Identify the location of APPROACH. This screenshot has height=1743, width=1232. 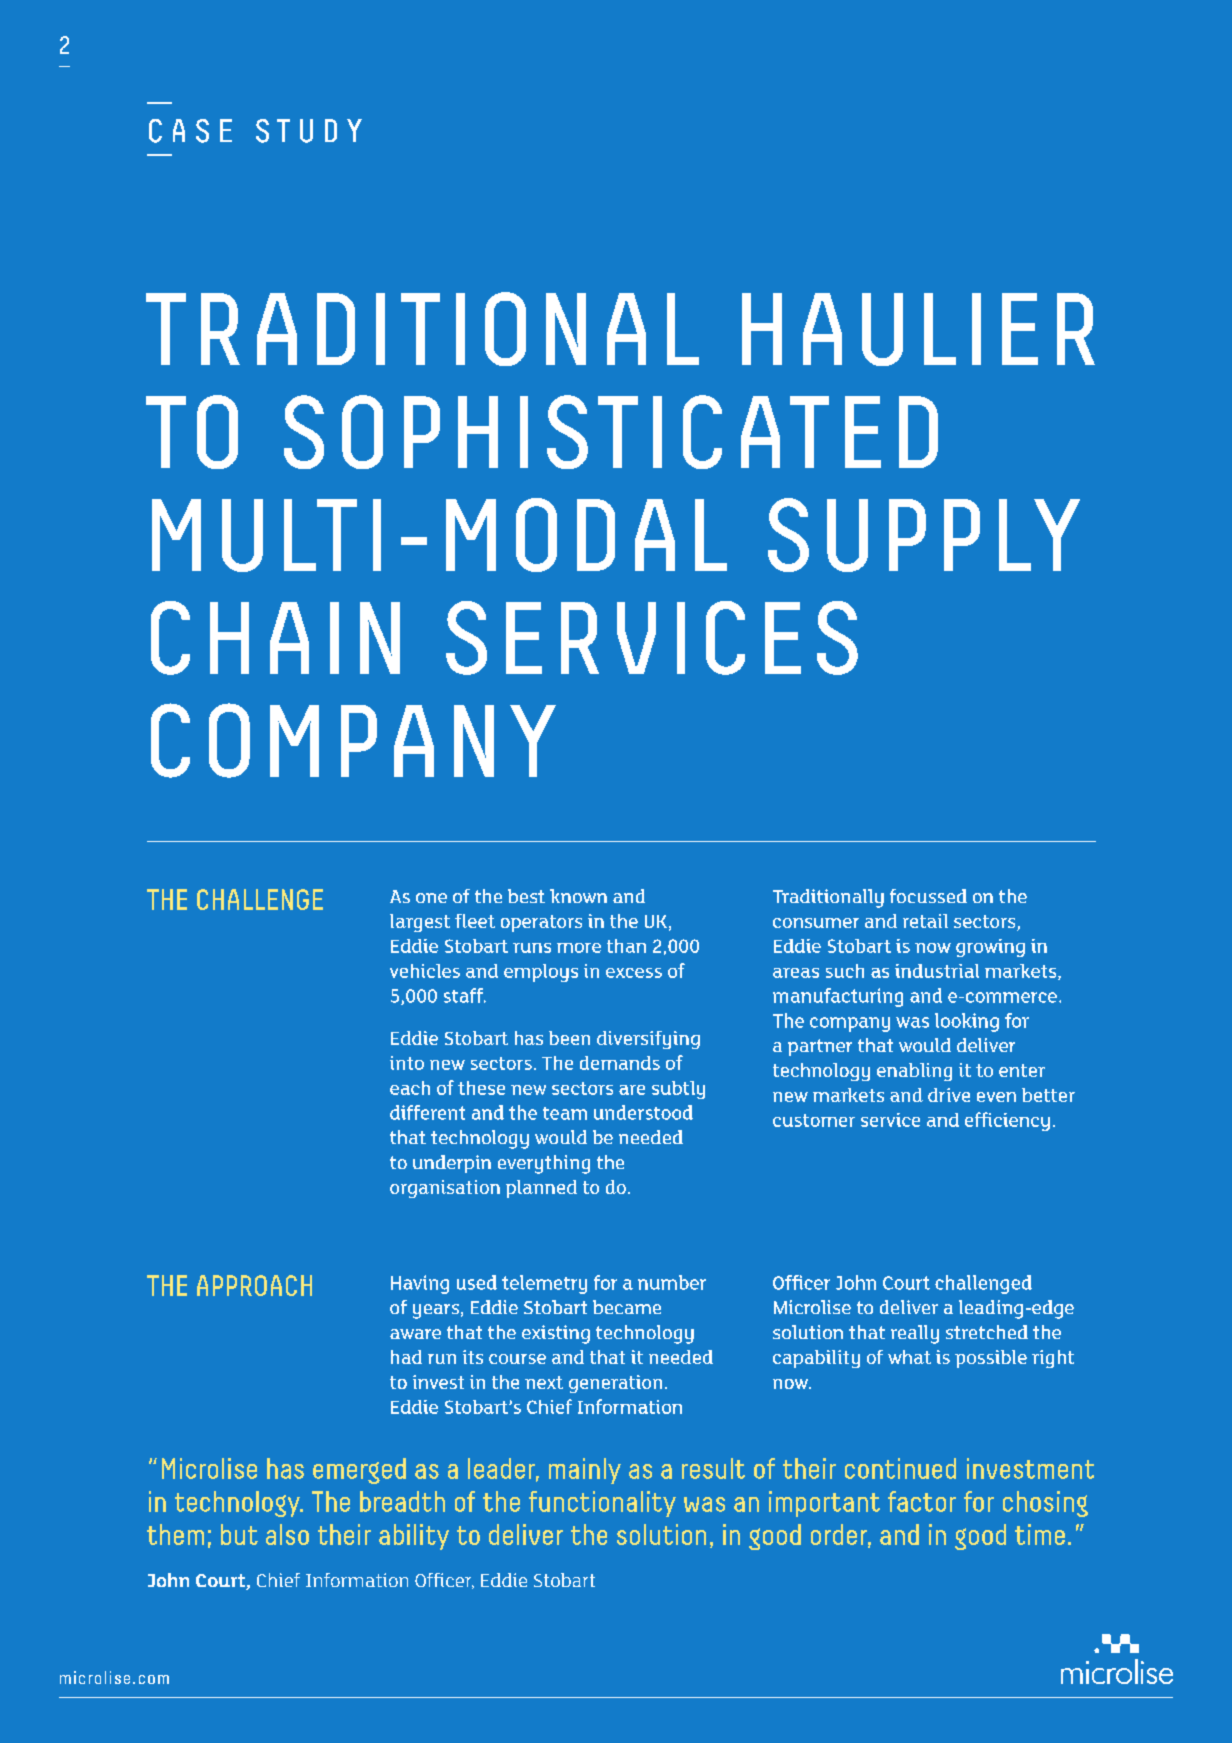
(254, 1285).
